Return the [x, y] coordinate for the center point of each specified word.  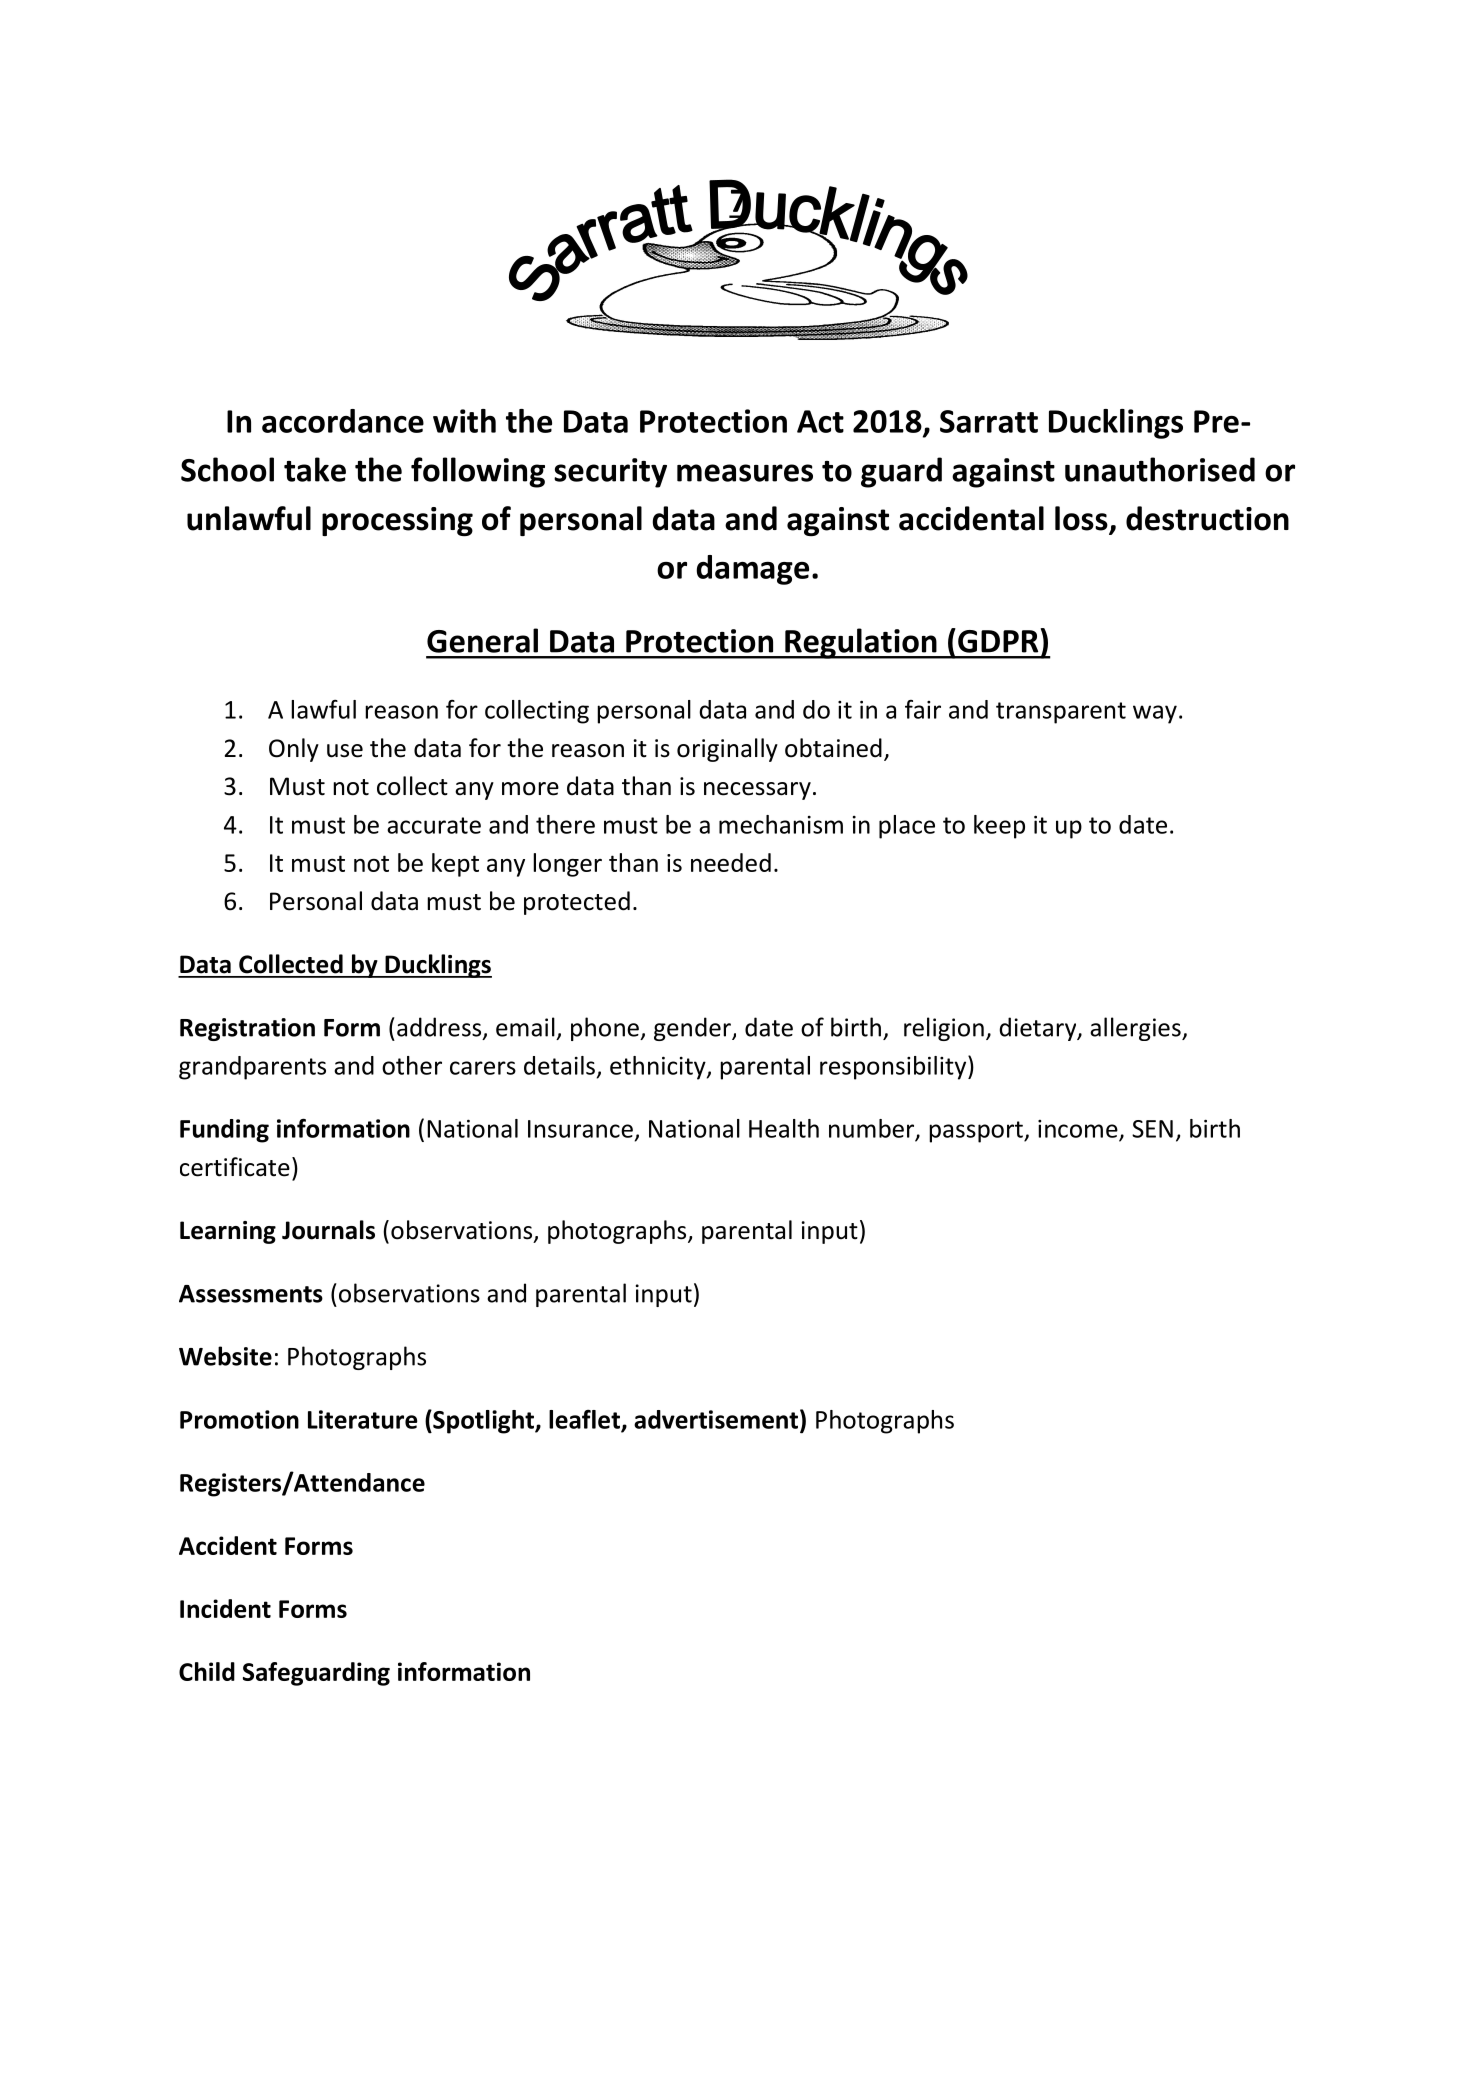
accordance [343, 421]
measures [745, 473]
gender [693, 1029]
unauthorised [1160, 469]
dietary [1039, 1029]
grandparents [252, 1068]
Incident [225, 1608]
